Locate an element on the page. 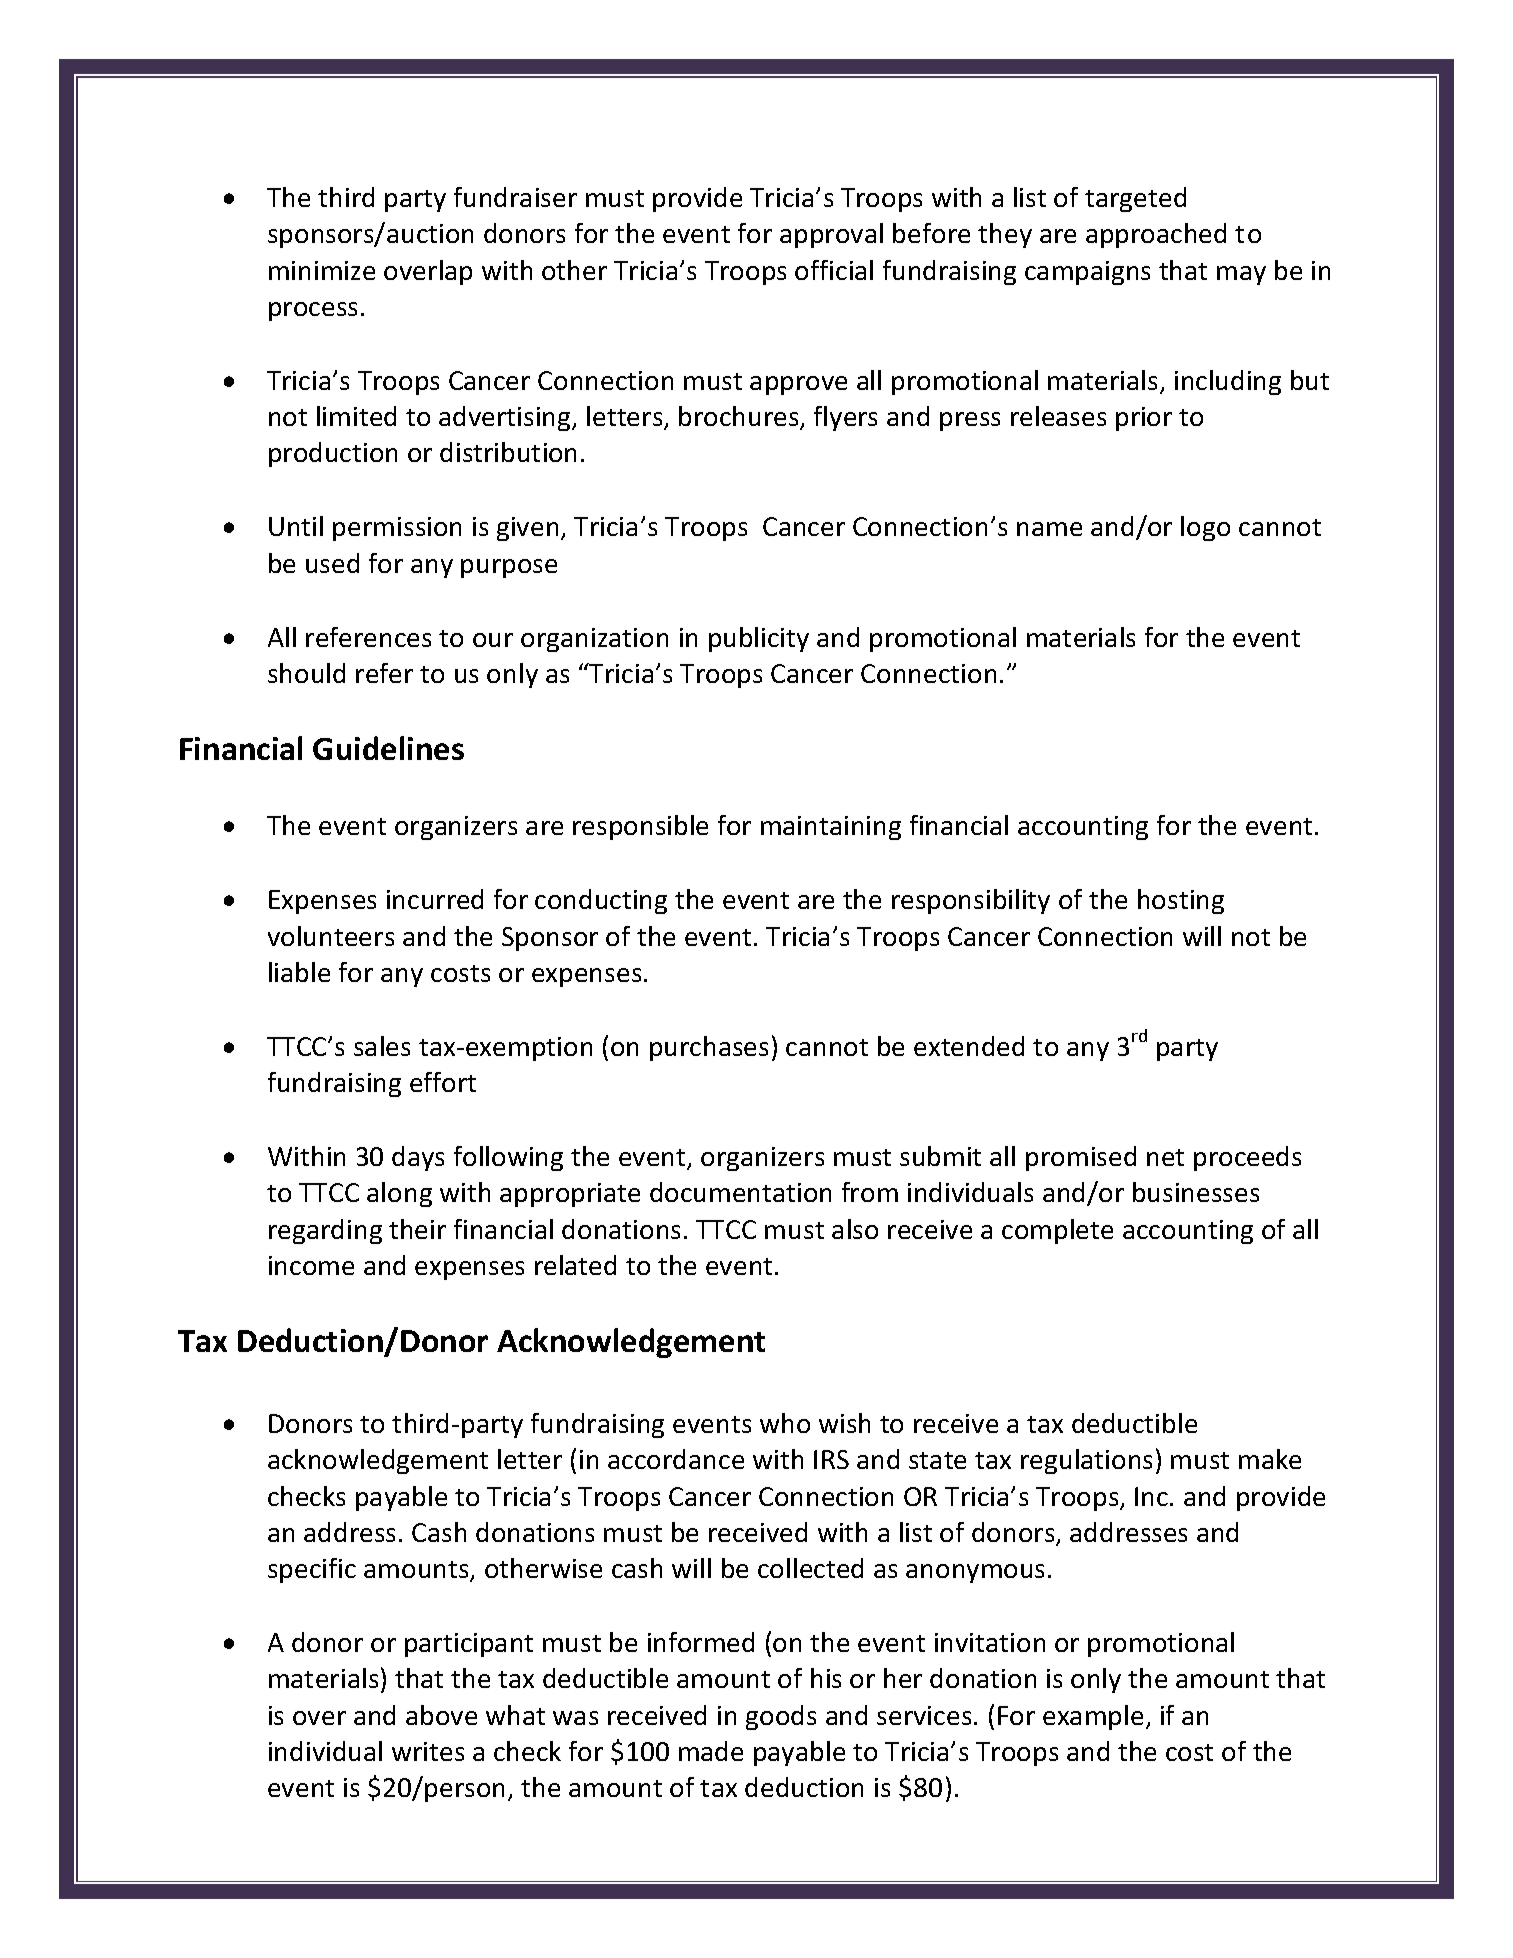 Image resolution: width=1513 pixels, height=1958 pixels. example is located at coordinates (1093, 1717).
